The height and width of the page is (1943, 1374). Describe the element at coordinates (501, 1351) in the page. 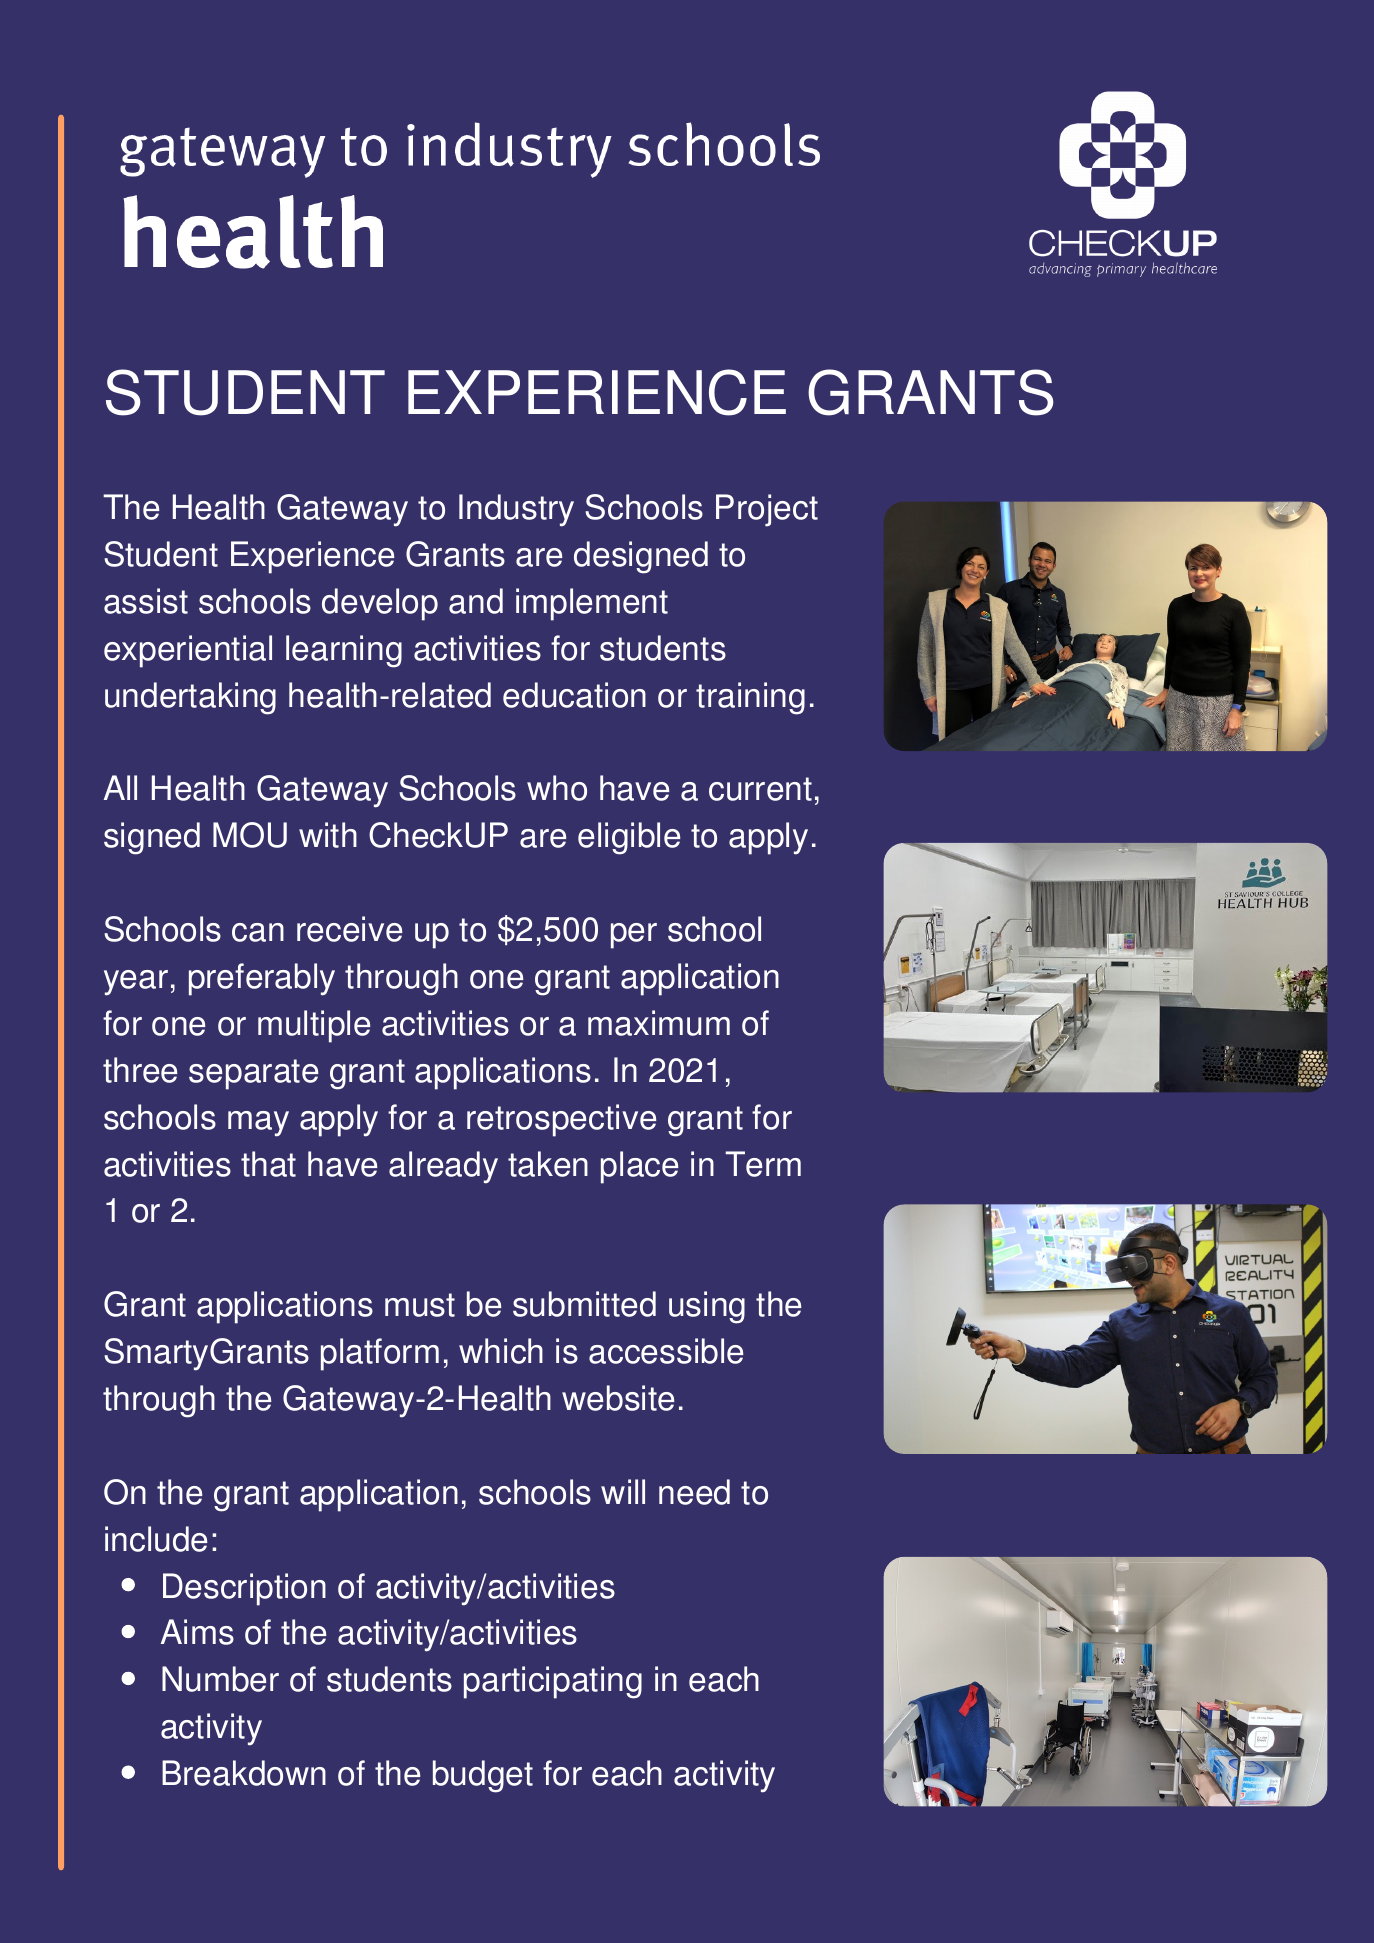

I see `which` at that location.
